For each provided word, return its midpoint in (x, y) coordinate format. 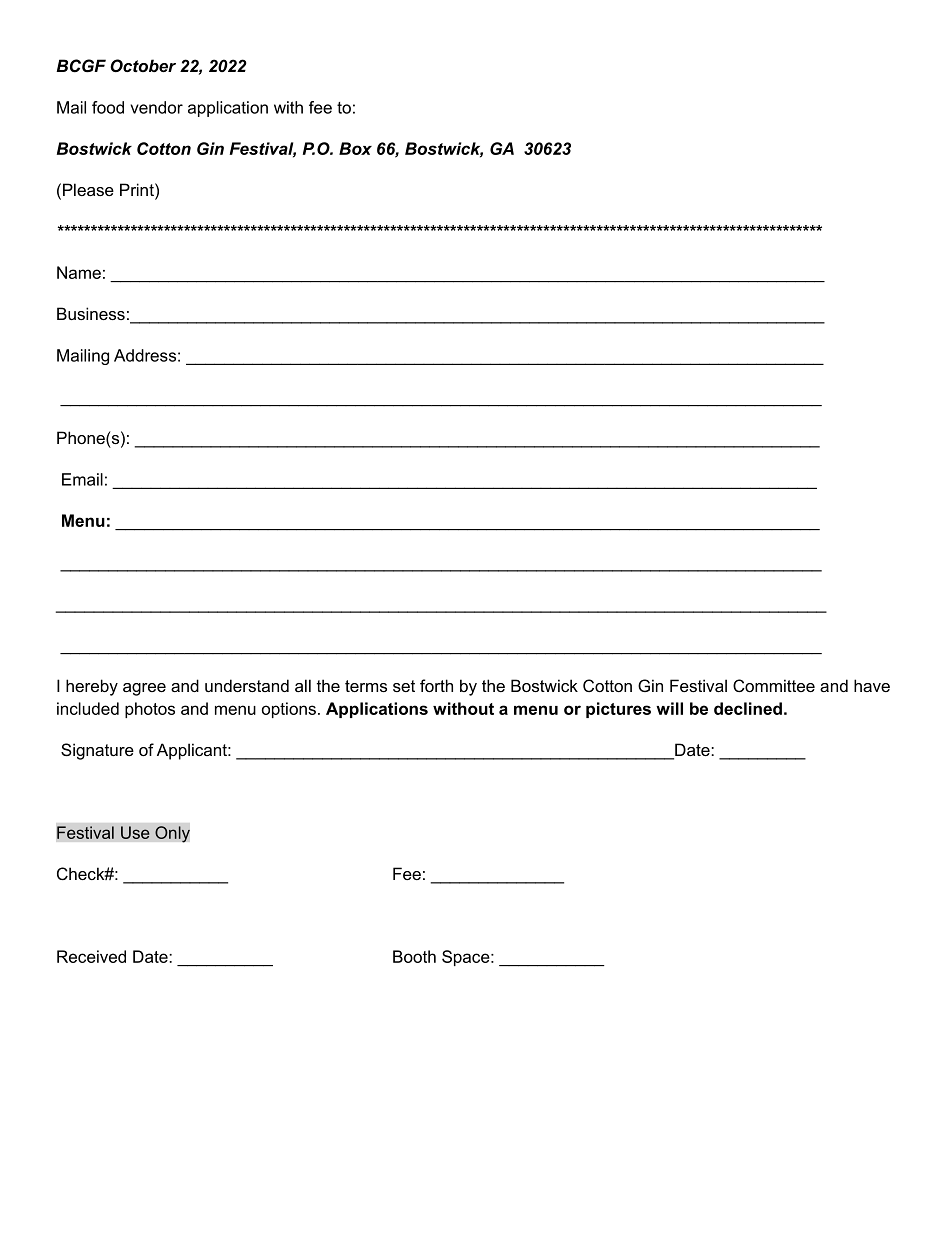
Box (355, 148)
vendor (156, 107)
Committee (774, 685)
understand (247, 685)
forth (436, 685)
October (143, 65)
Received (91, 956)
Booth (414, 956)
